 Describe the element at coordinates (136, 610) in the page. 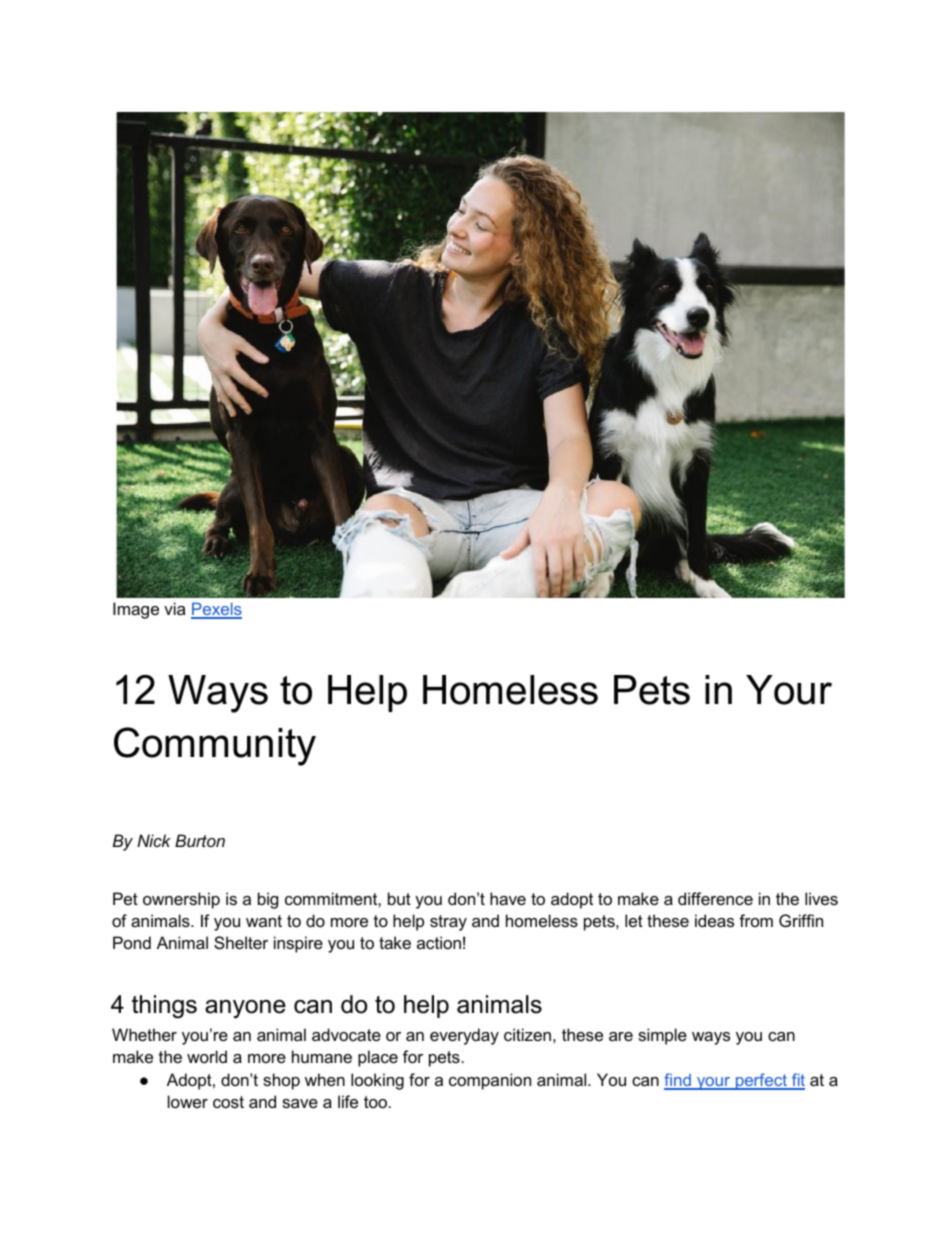

I see `Image` at that location.
